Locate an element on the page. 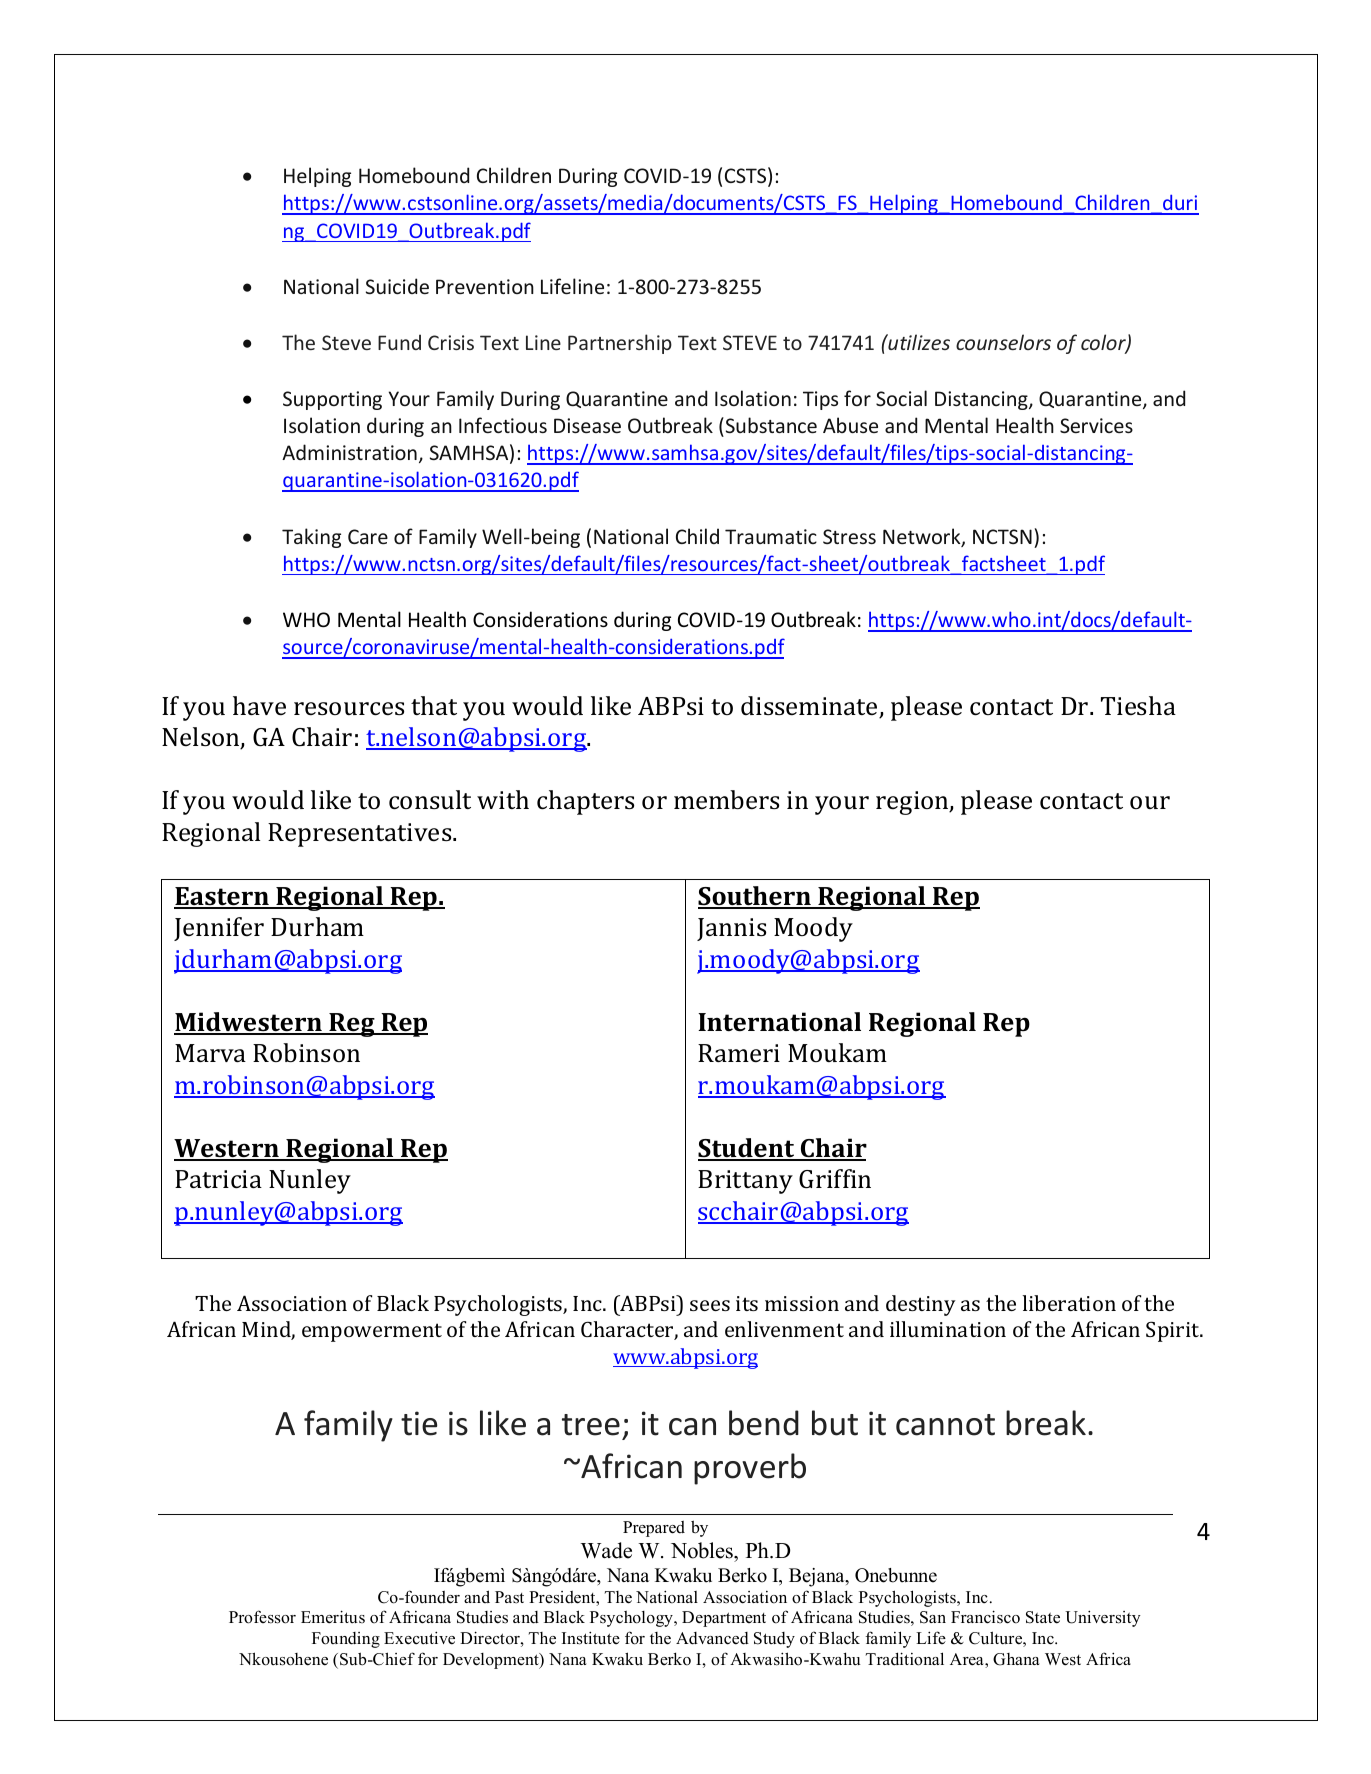  Southern is located at coordinates (755, 897).
